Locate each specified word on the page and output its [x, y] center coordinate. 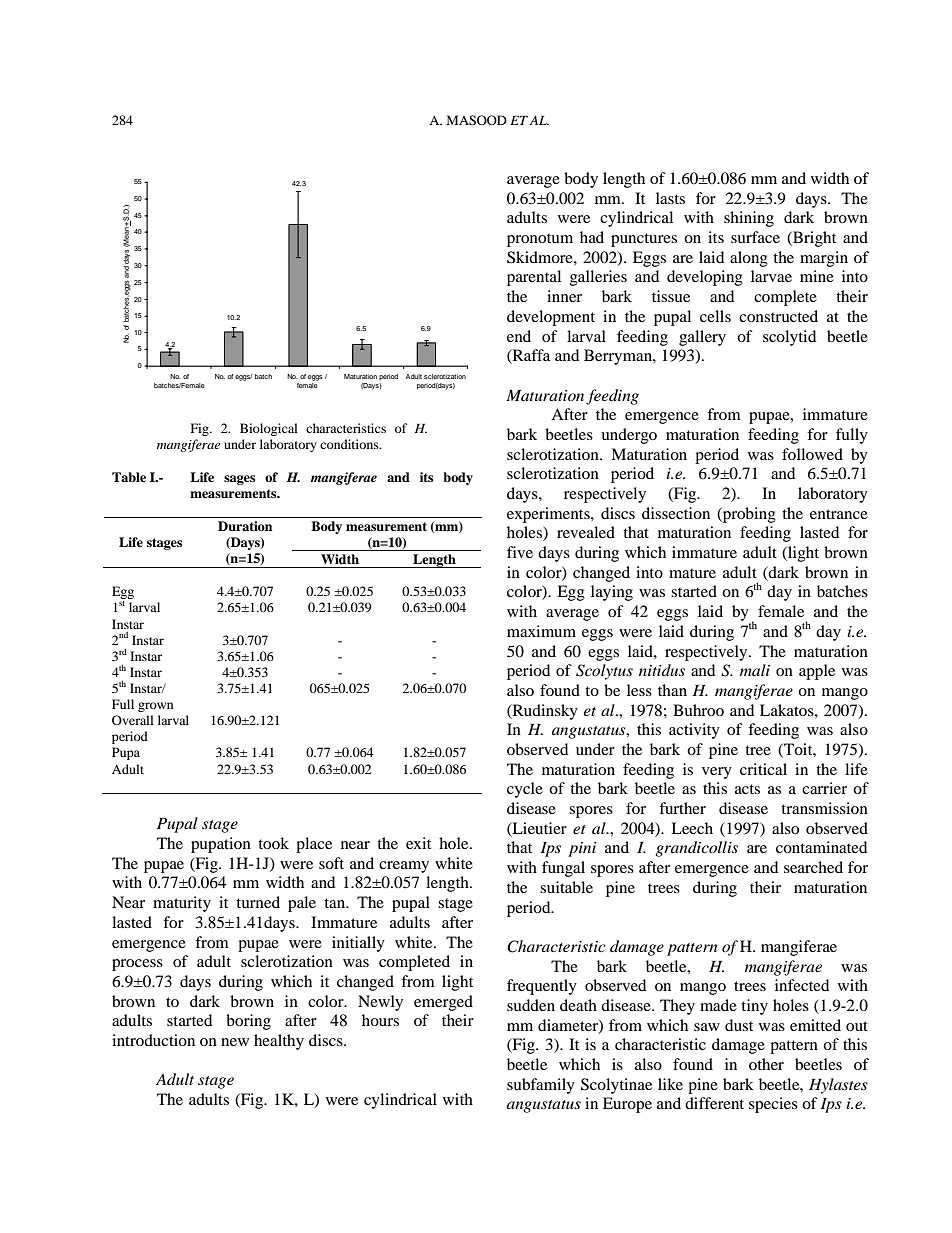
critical [763, 769]
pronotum [540, 240]
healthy [279, 1042]
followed [812, 454]
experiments [549, 515]
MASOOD [477, 120]
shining [749, 219]
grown [155, 707]
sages [239, 480]
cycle [525, 790]
